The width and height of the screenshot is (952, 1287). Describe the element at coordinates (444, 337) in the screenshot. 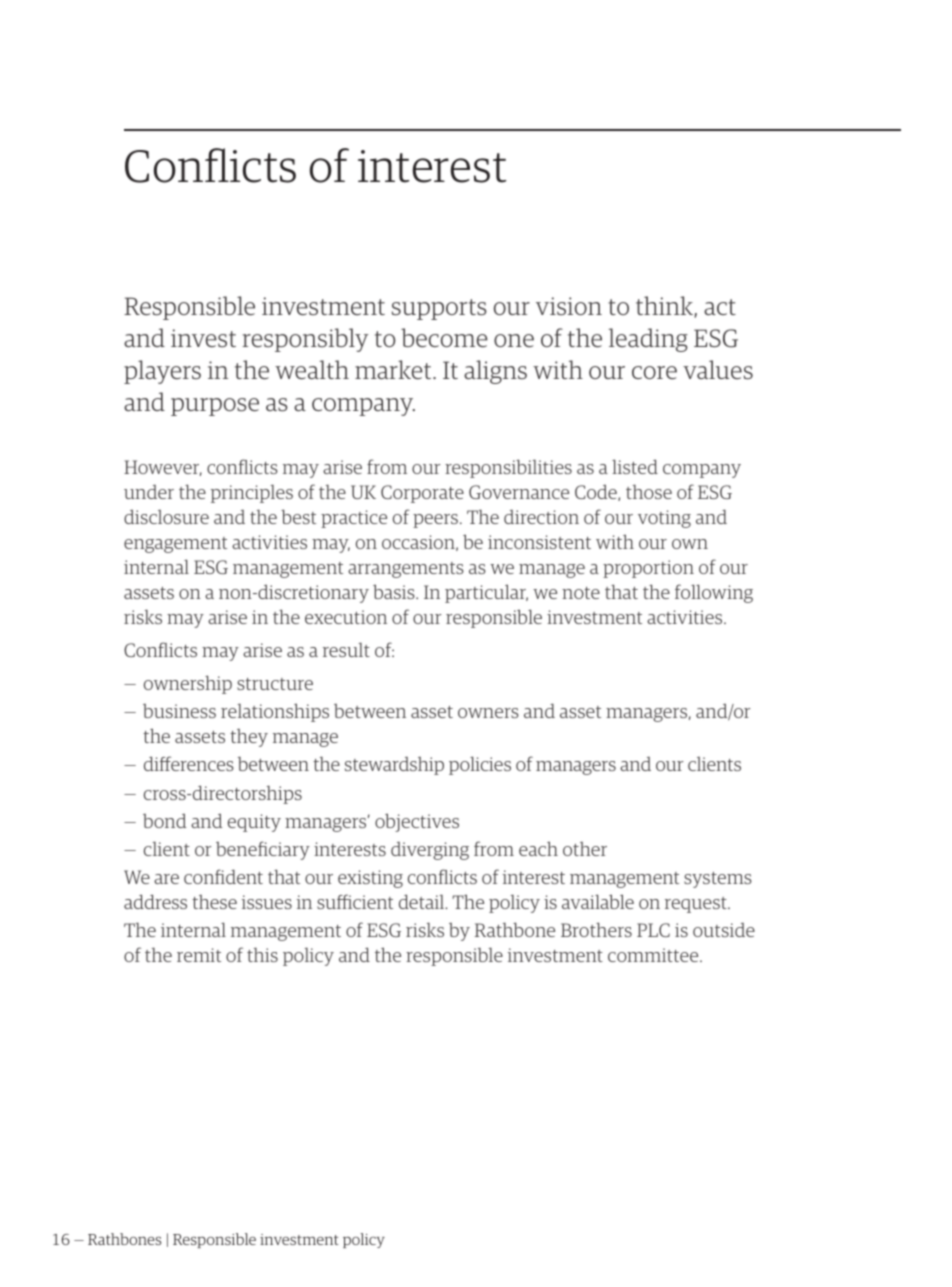

I see `become` at that location.
